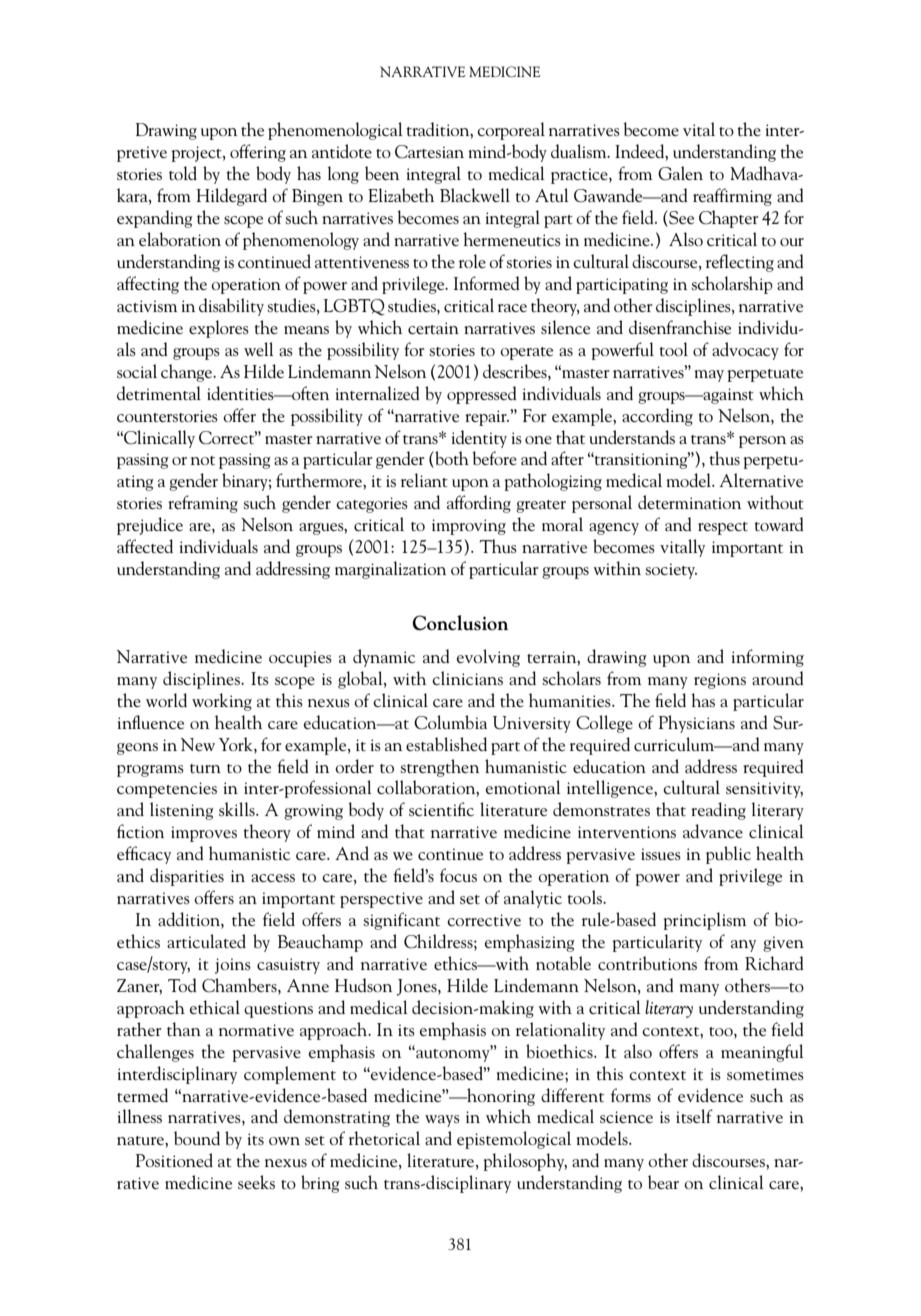  What do you see at coordinates (197, 1138) in the screenshot?
I see `bound` at bounding box center [197, 1138].
